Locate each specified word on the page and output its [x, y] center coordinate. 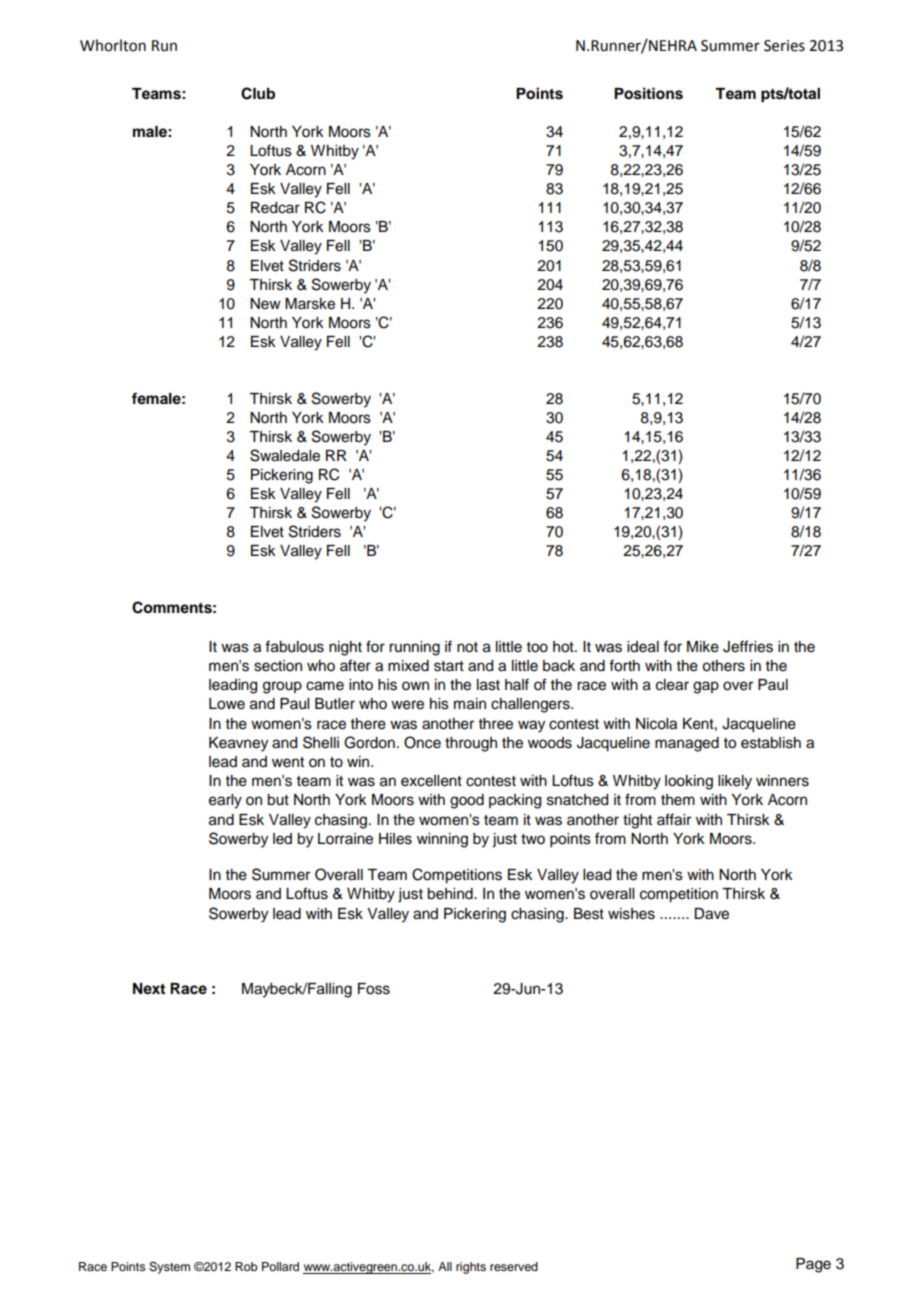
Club [258, 93]
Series [784, 46]
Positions [648, 93]
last [488, 685]
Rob [246, 1266]
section [278, 666]
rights [471, 1268]
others [723, 666]
